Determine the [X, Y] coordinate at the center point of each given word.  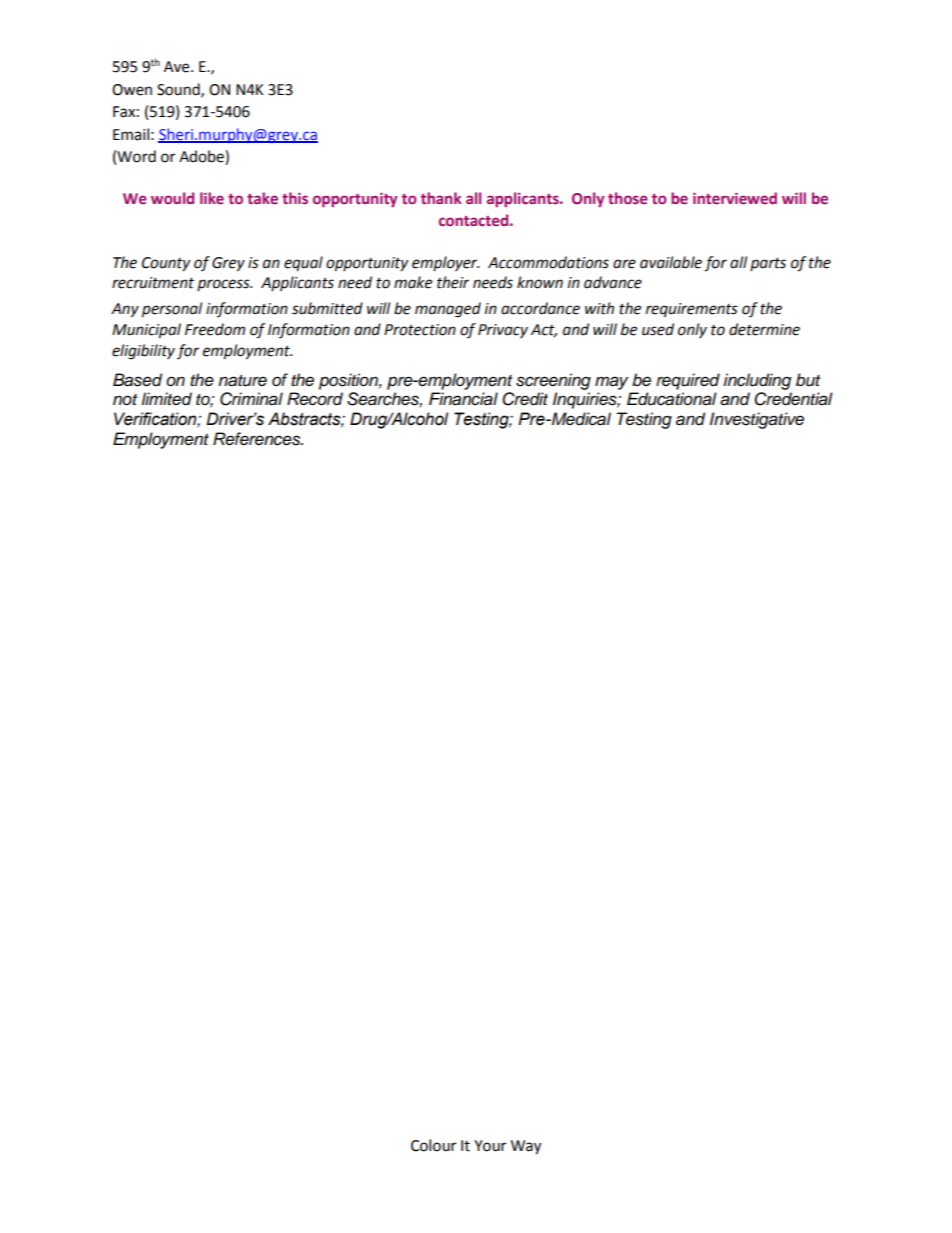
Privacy [503, 331]
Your [490, 1146]
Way [526, 1147]
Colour [433, 1145]
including [757, 381]
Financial [463, 399]
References [258, 439]
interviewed [735, 198]
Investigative [757, 420]
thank [441, 198]
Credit [525, 399]
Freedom [215, 329]
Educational [672, 399]
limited [167, 399]
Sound [179, 90]
